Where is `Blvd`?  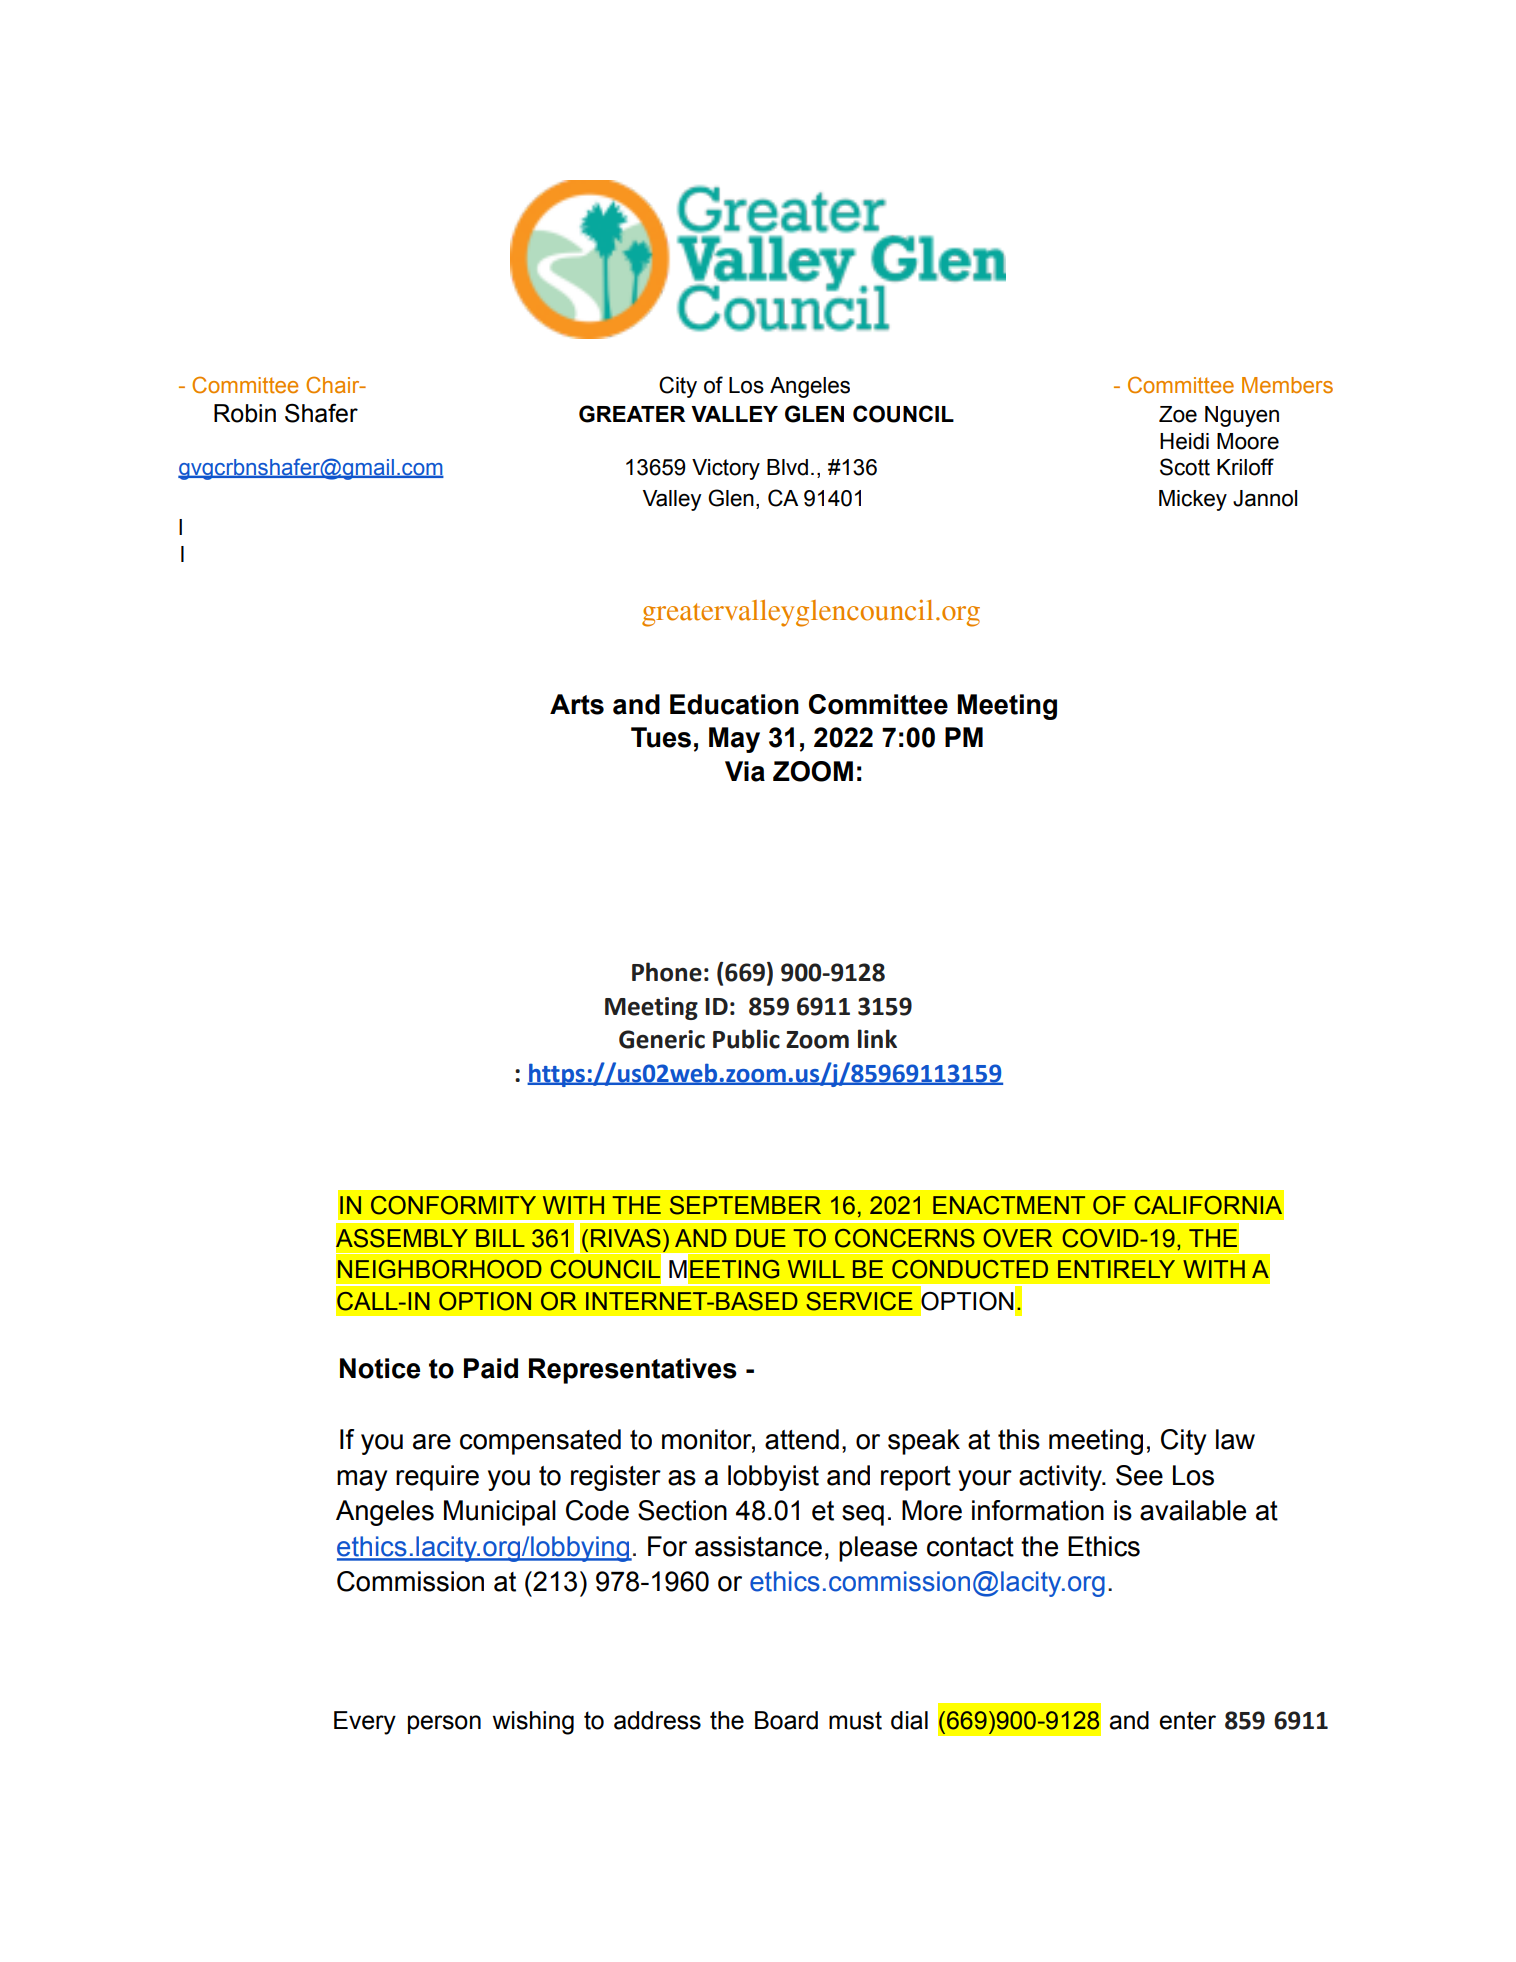
Blvd is located at coordinates (787, 467).
